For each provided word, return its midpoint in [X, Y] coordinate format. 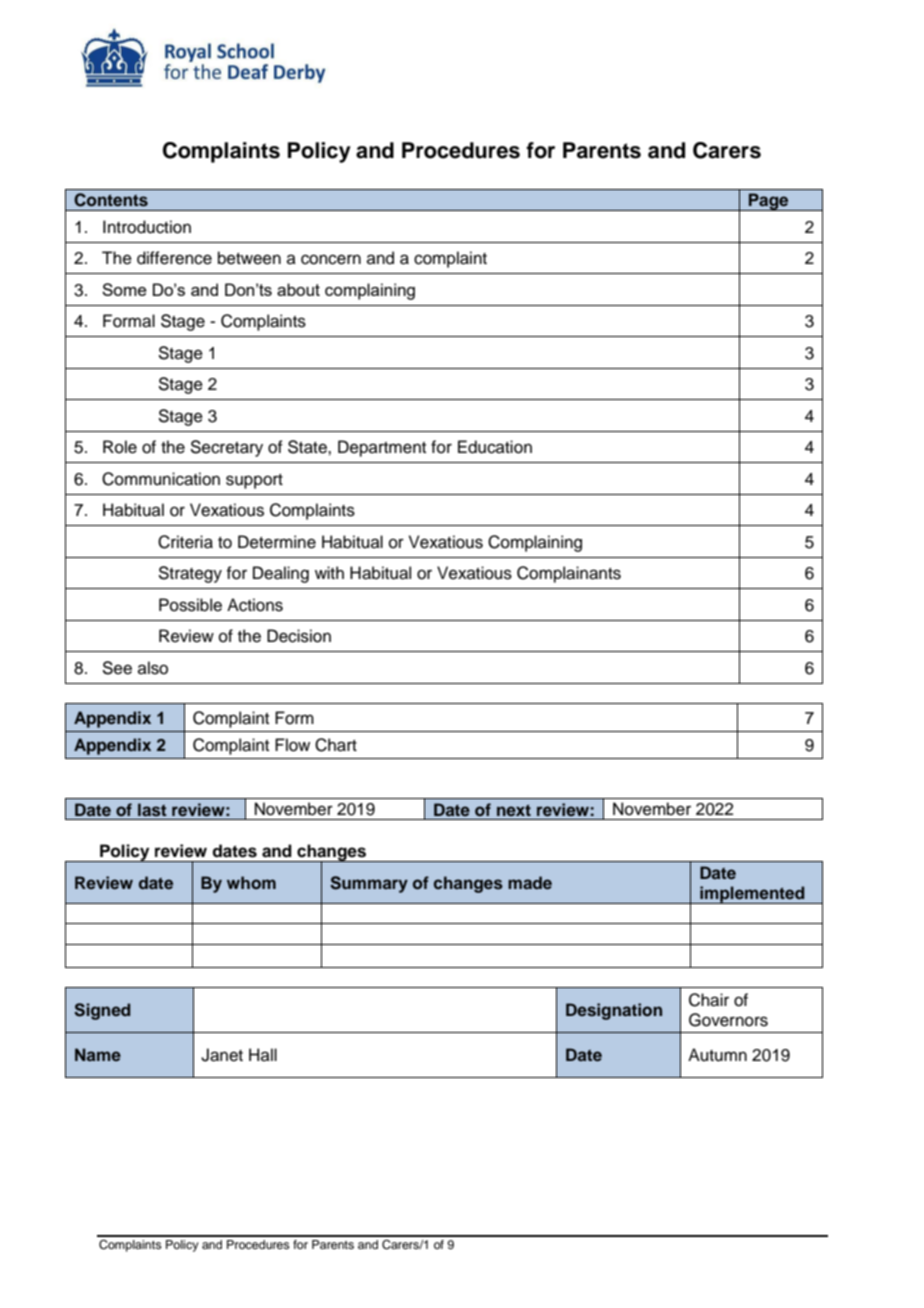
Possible [190, 605]
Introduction [147, 227]
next [514, 810]
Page [769, 202]
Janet [222, 1055]
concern [331, 259]
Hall [263, 1054]
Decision [299, 636]
